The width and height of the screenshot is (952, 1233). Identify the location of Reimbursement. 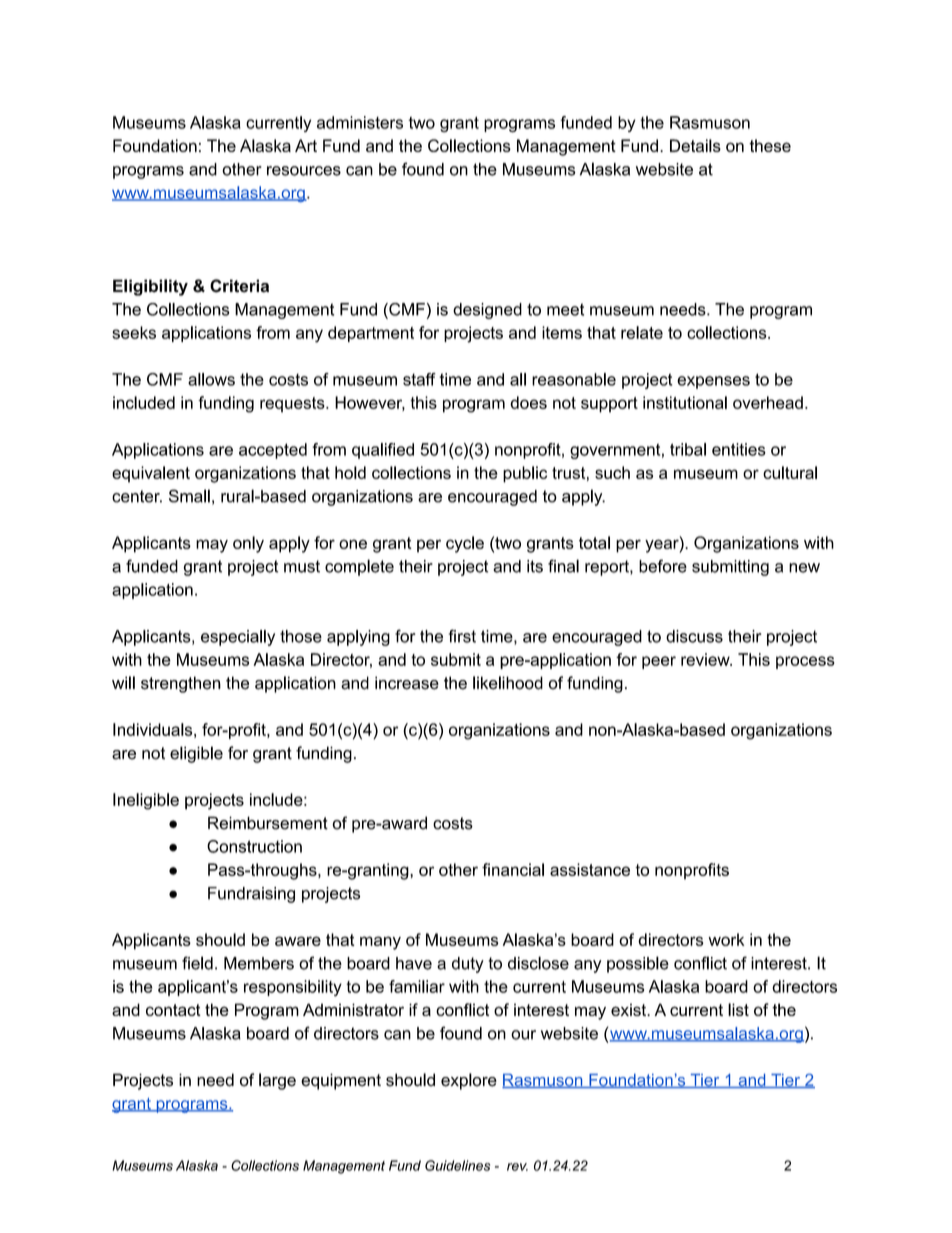
(268, 823).
